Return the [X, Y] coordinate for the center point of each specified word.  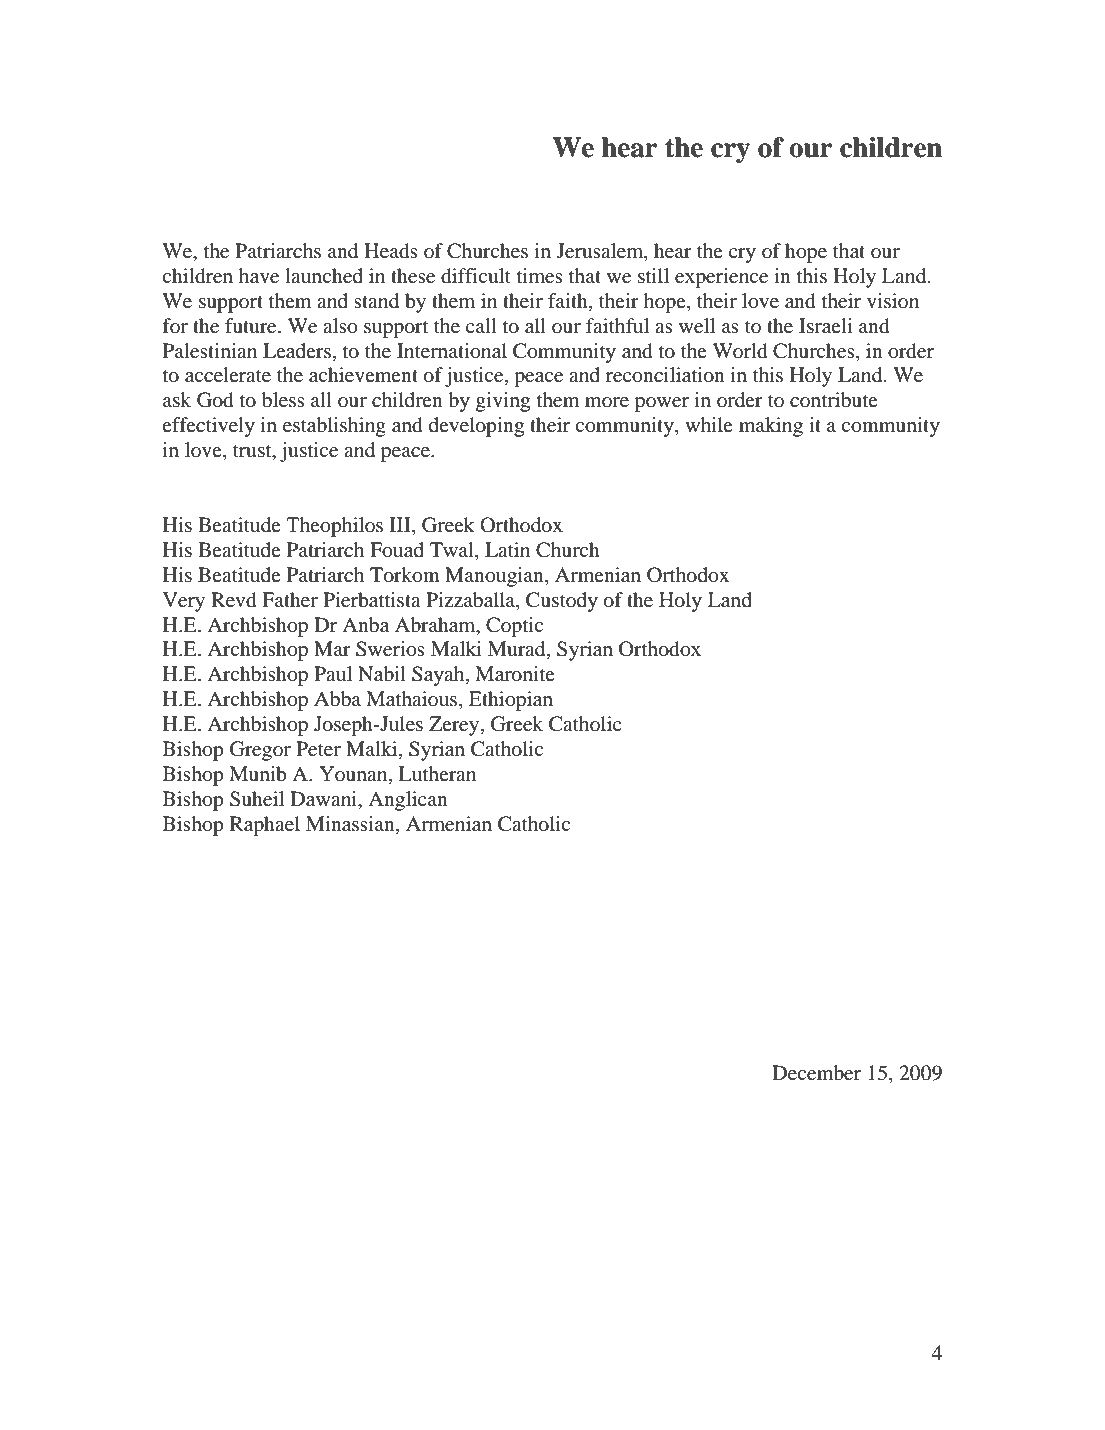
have [259, 276]
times [540, 276]
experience [721, 278]
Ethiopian [511, 701]
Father [290, 600]
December [816, 1073]
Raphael [265, 826]
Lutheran [437, 773]
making [771, 427]
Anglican [408, 801]
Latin [507, 549]
